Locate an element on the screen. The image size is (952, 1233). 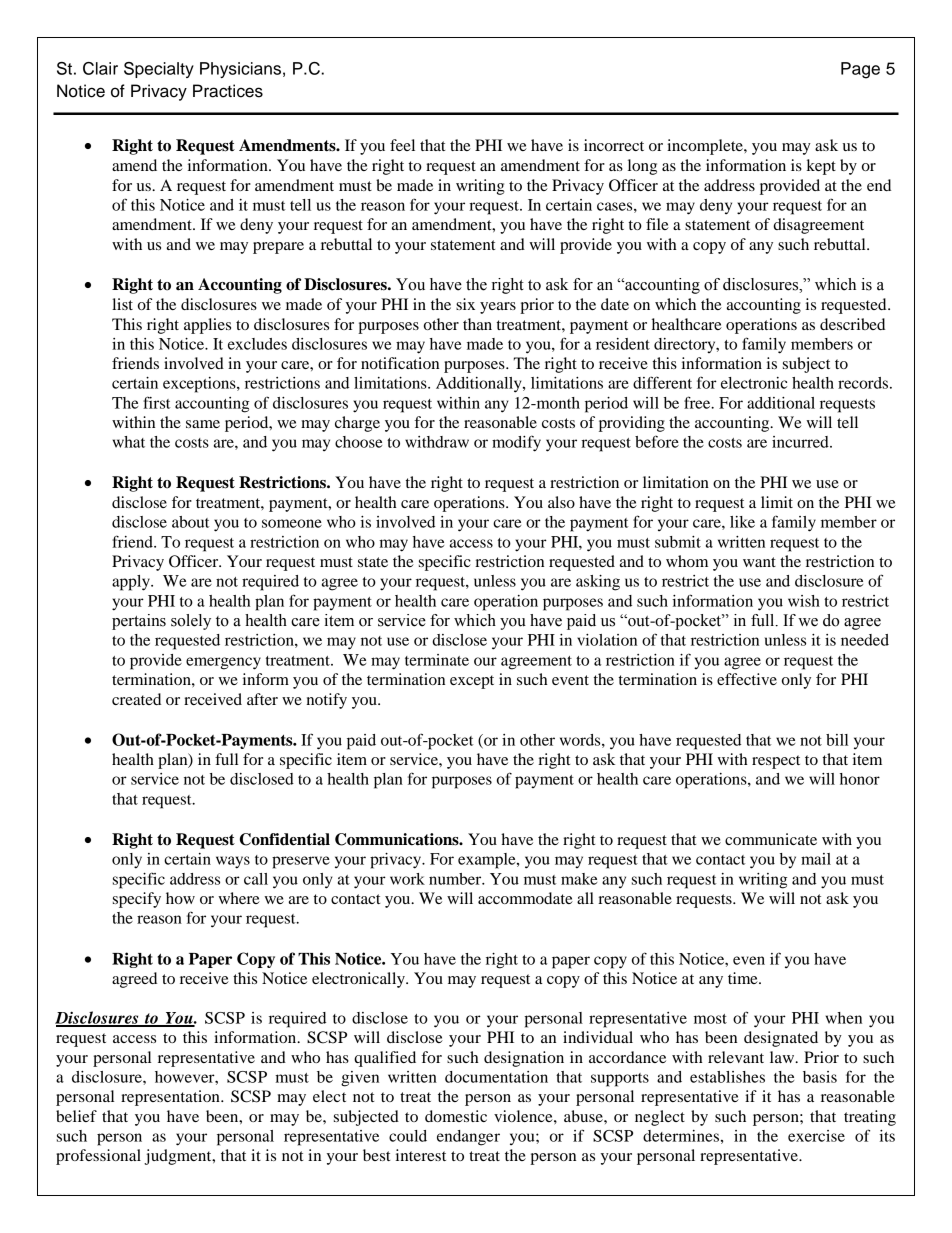
same is located at coordinates (203, 424).
